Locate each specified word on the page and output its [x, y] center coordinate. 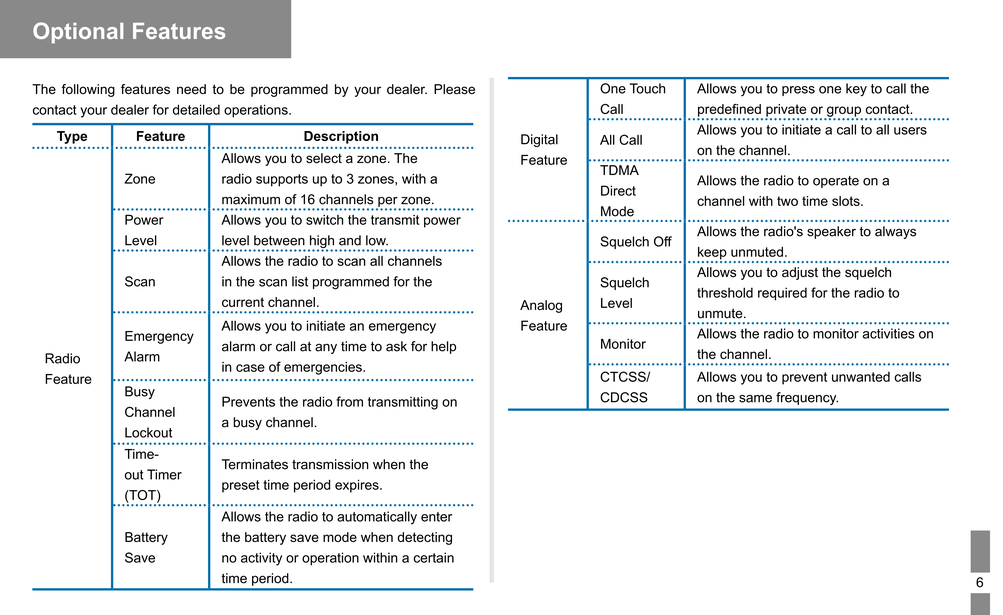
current [243, 302]
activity [261, 559]
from [349, 401]
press [798, 91]
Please [454, 89]
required [782, 294]
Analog [541, 306]
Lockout [148, 432]
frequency [807, 398]
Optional [78, 33]
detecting [424, 538]
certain [434, 557]
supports [282, 180]
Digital [539, 140]
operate [836, 182]
